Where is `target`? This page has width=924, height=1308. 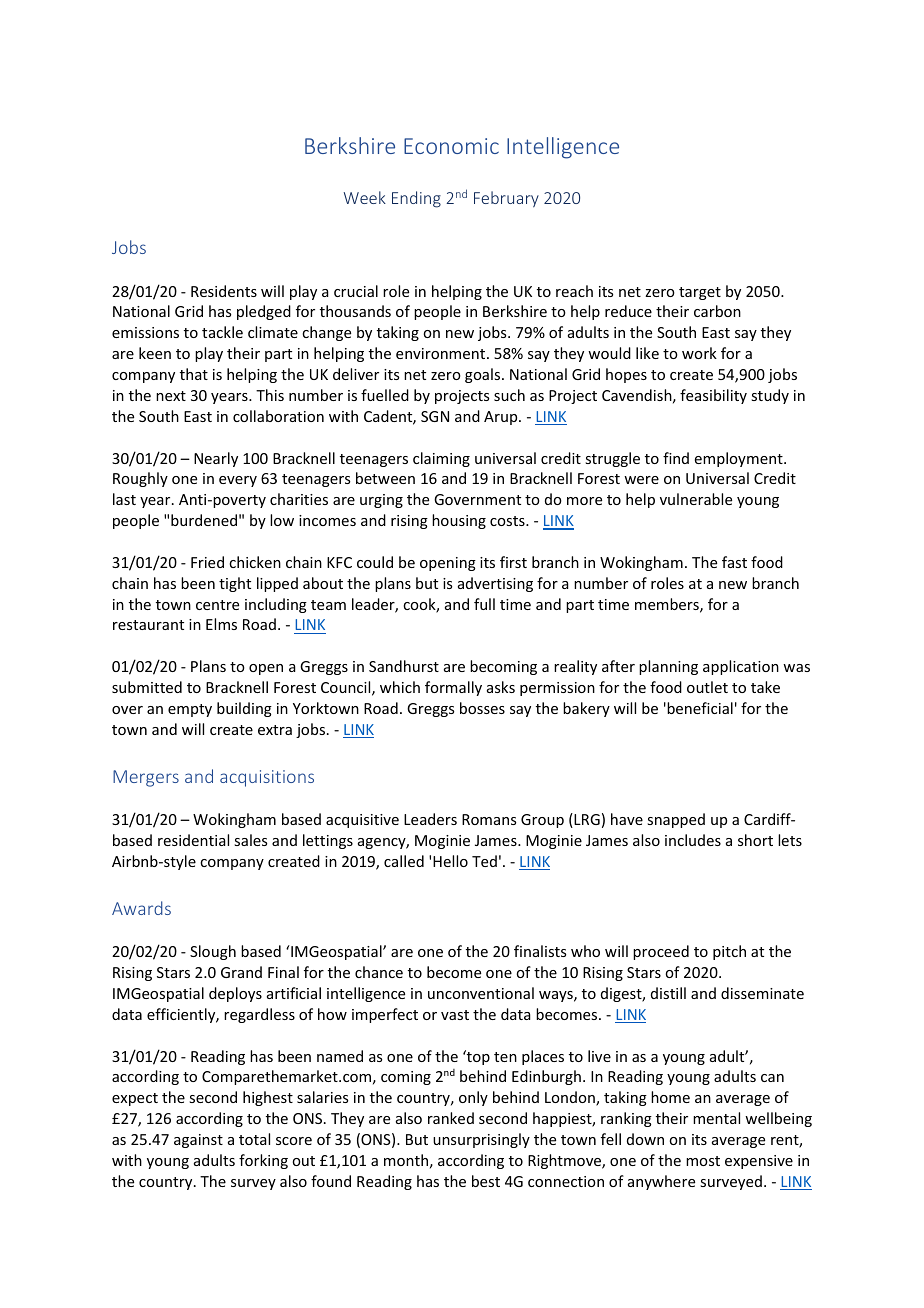
target is located at coordinates (700, 293).
